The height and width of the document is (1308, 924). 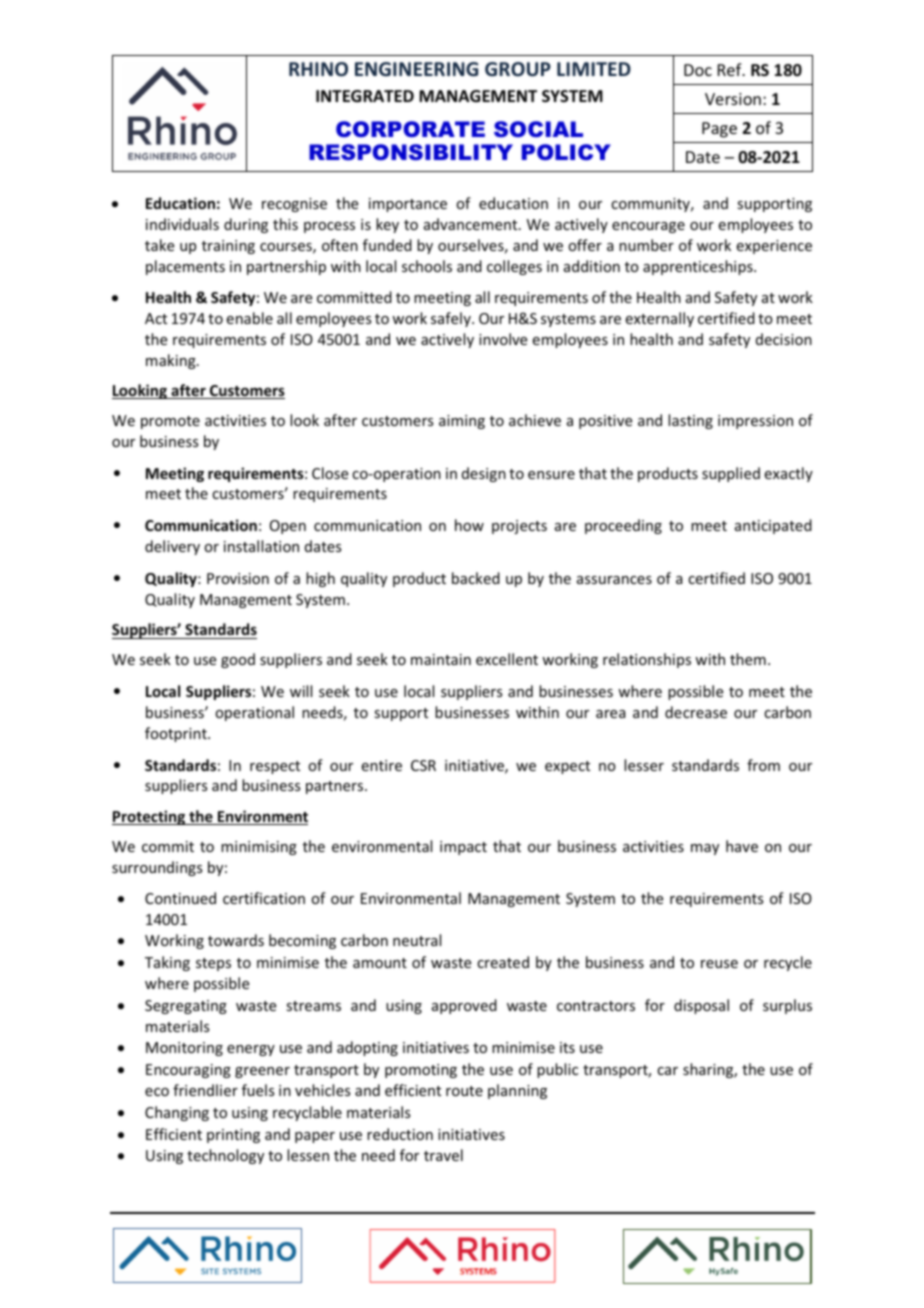 I want to click on Version, so click(x=733, y=99).
